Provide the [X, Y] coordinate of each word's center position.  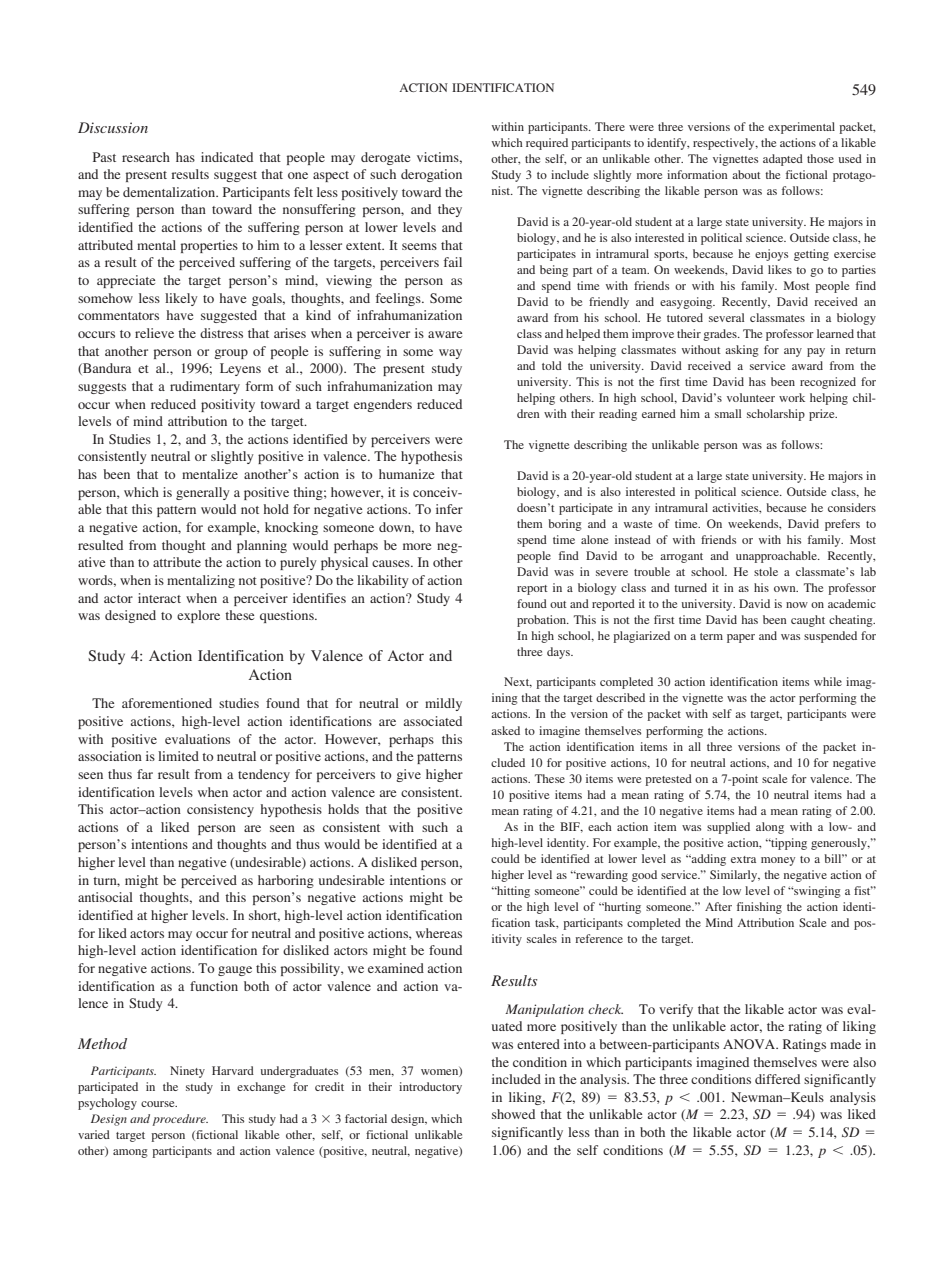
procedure [180, 1120]
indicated [227, 157]
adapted [783, 160]
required [547, 144]
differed [777, 1079]
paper [741, 638]
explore [198, 616]
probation [543, 621]
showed [513, 1114]
